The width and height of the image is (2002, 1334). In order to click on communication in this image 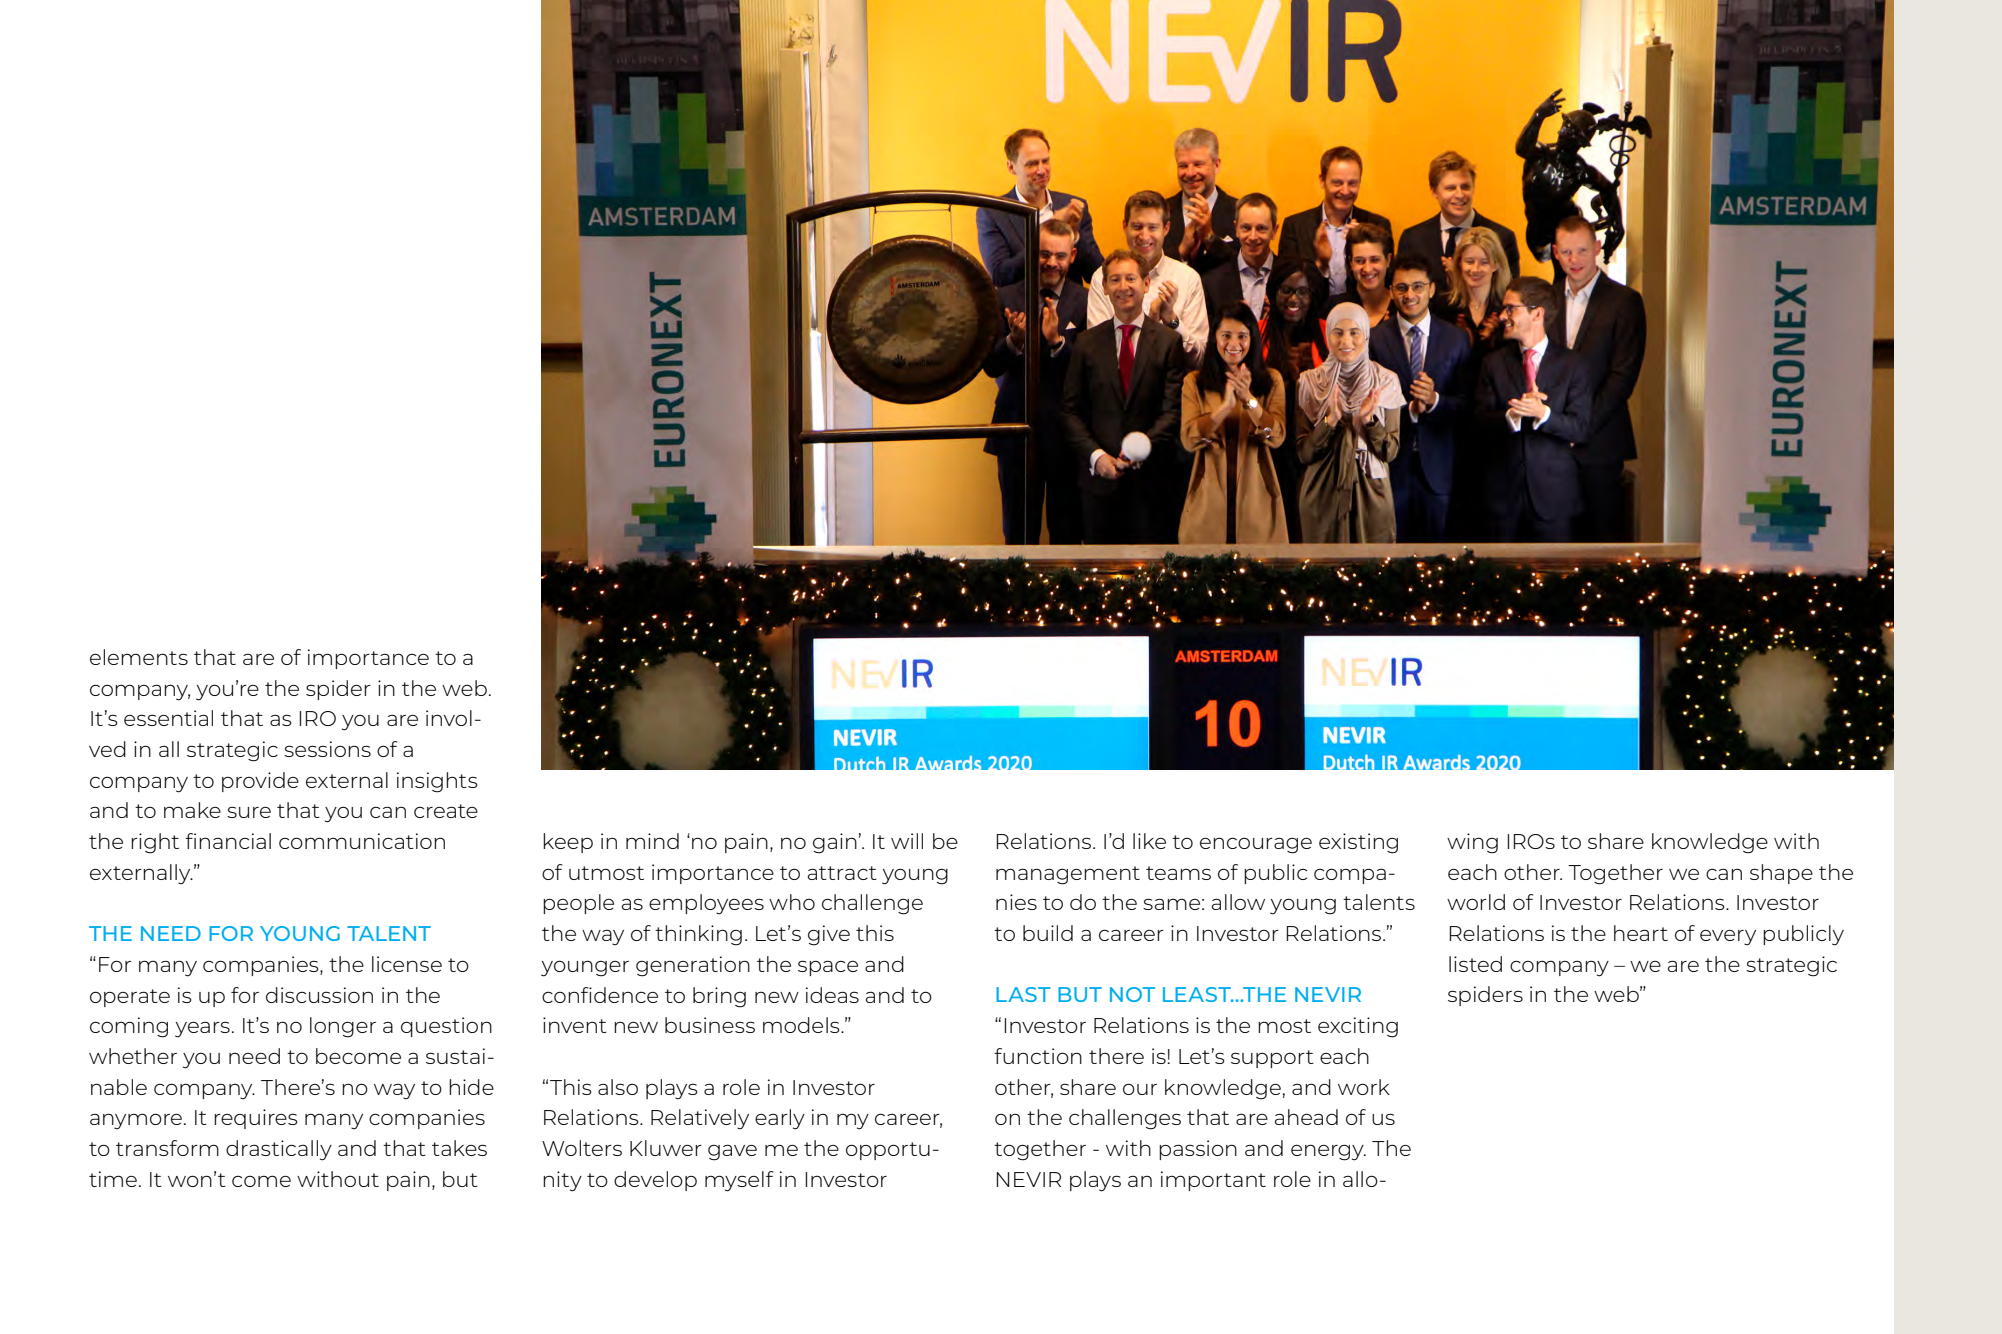, I will do `click(362, 841)`.
